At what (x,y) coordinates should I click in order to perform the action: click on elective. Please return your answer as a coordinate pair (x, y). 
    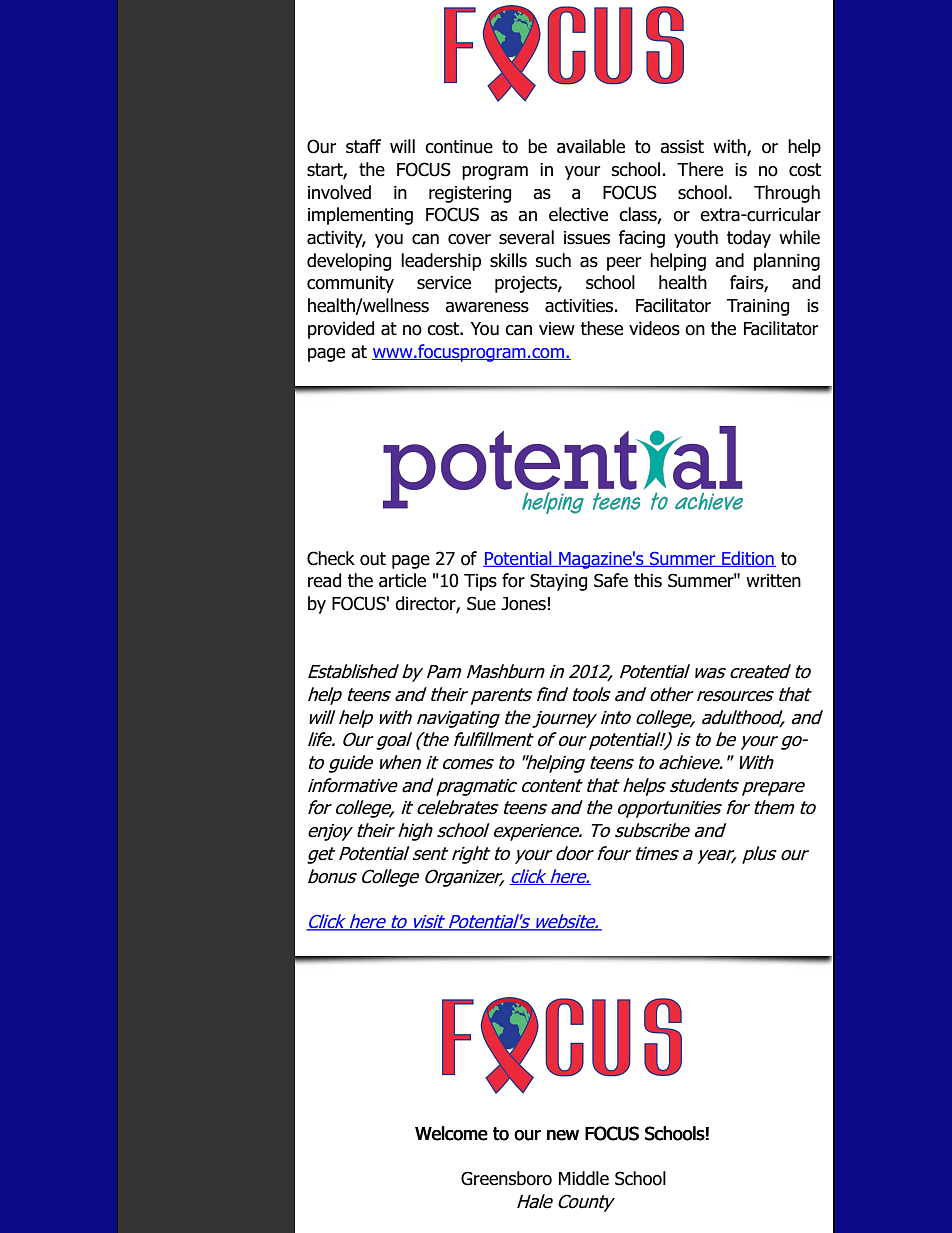
    Looking at the image, I should click on (578, 214).
